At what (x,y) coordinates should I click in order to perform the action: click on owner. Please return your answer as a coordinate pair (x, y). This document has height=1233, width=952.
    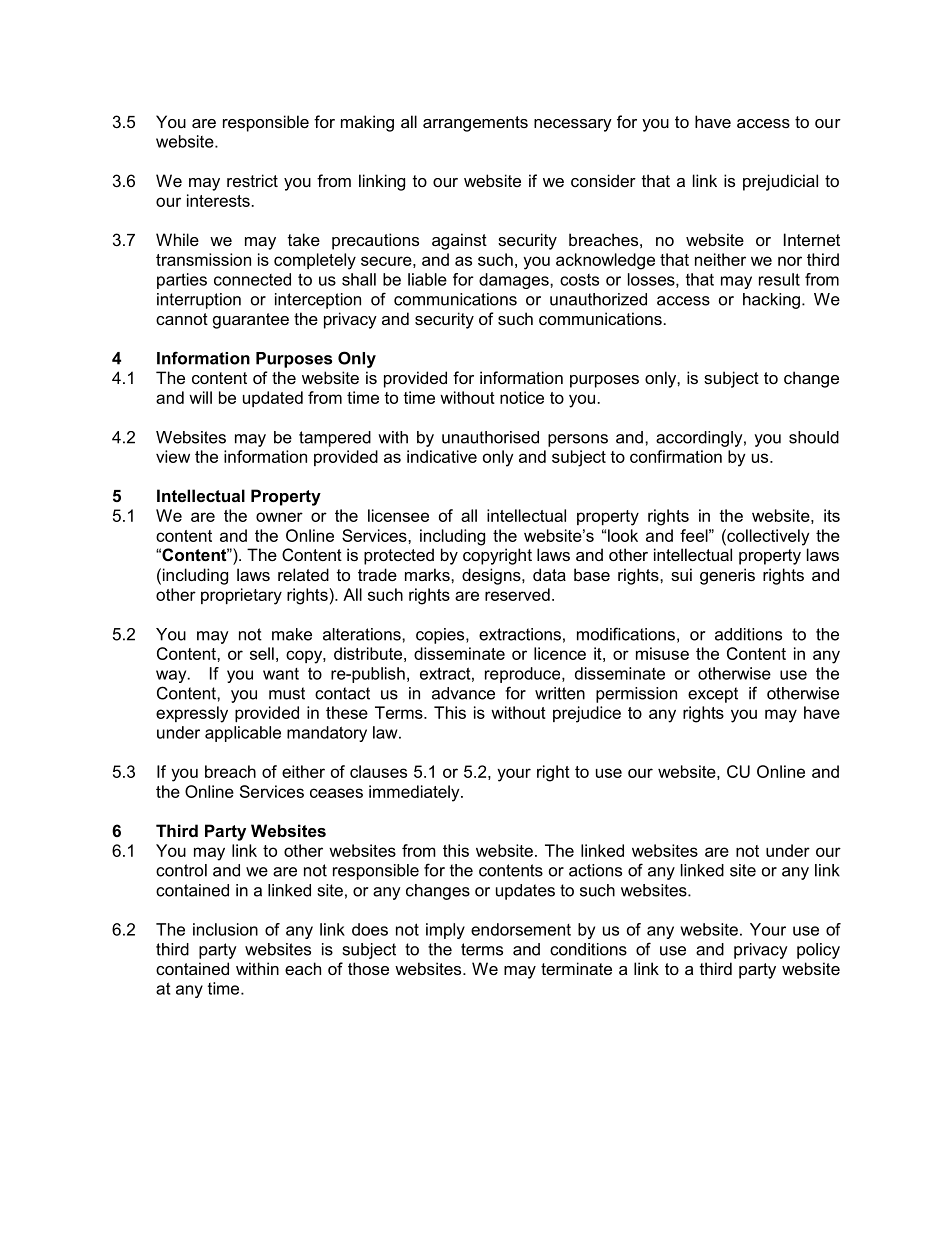
    Looking at the image, I should click on (279, 517).
